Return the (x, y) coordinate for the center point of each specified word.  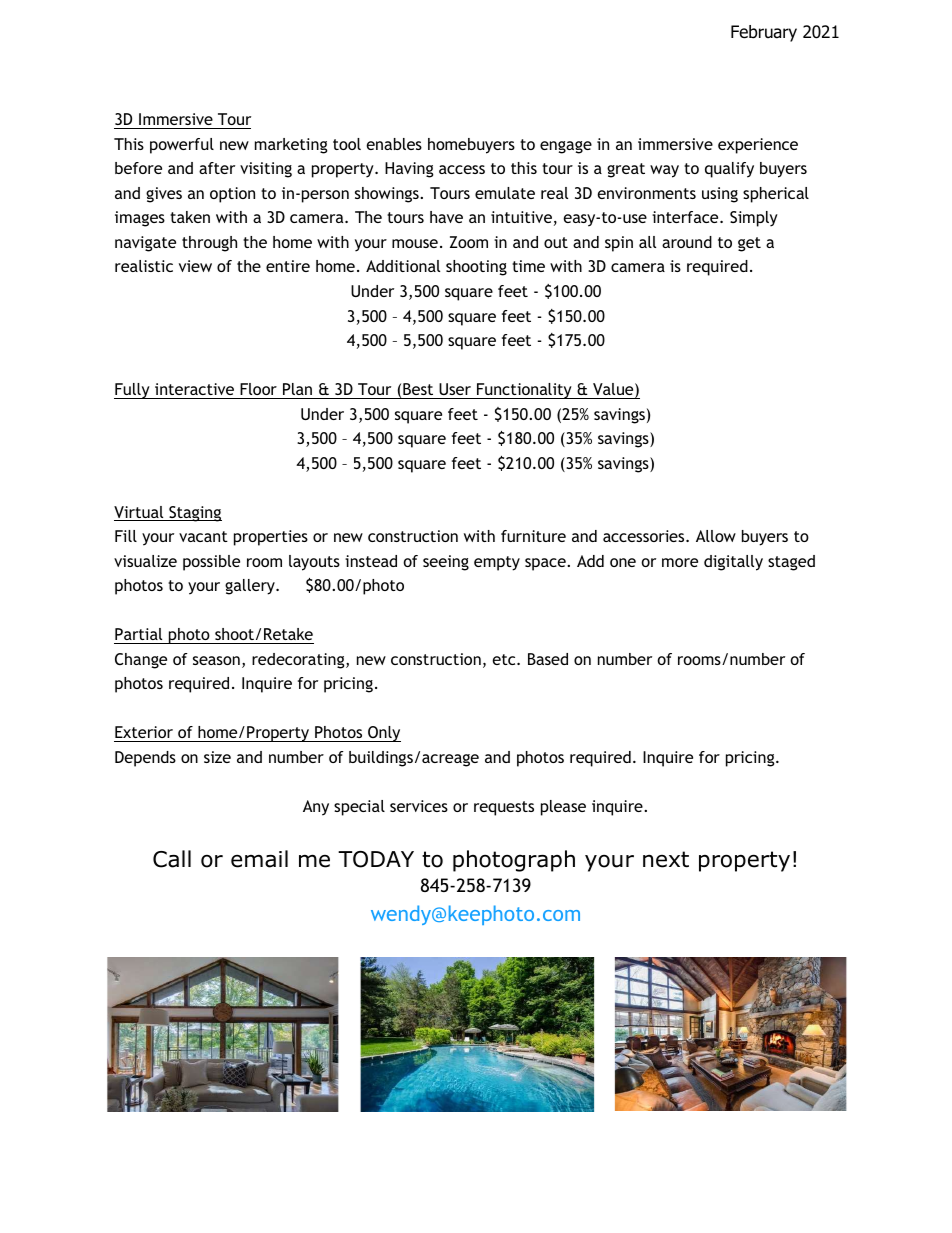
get (749, 244)
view (195, 266)
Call (172, 859)
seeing (446, 563)
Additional (403, 266)
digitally (733, 563)
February (764, 33)
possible (211, 563)
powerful (182, 146)
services (419, 806)
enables (394, 144)
